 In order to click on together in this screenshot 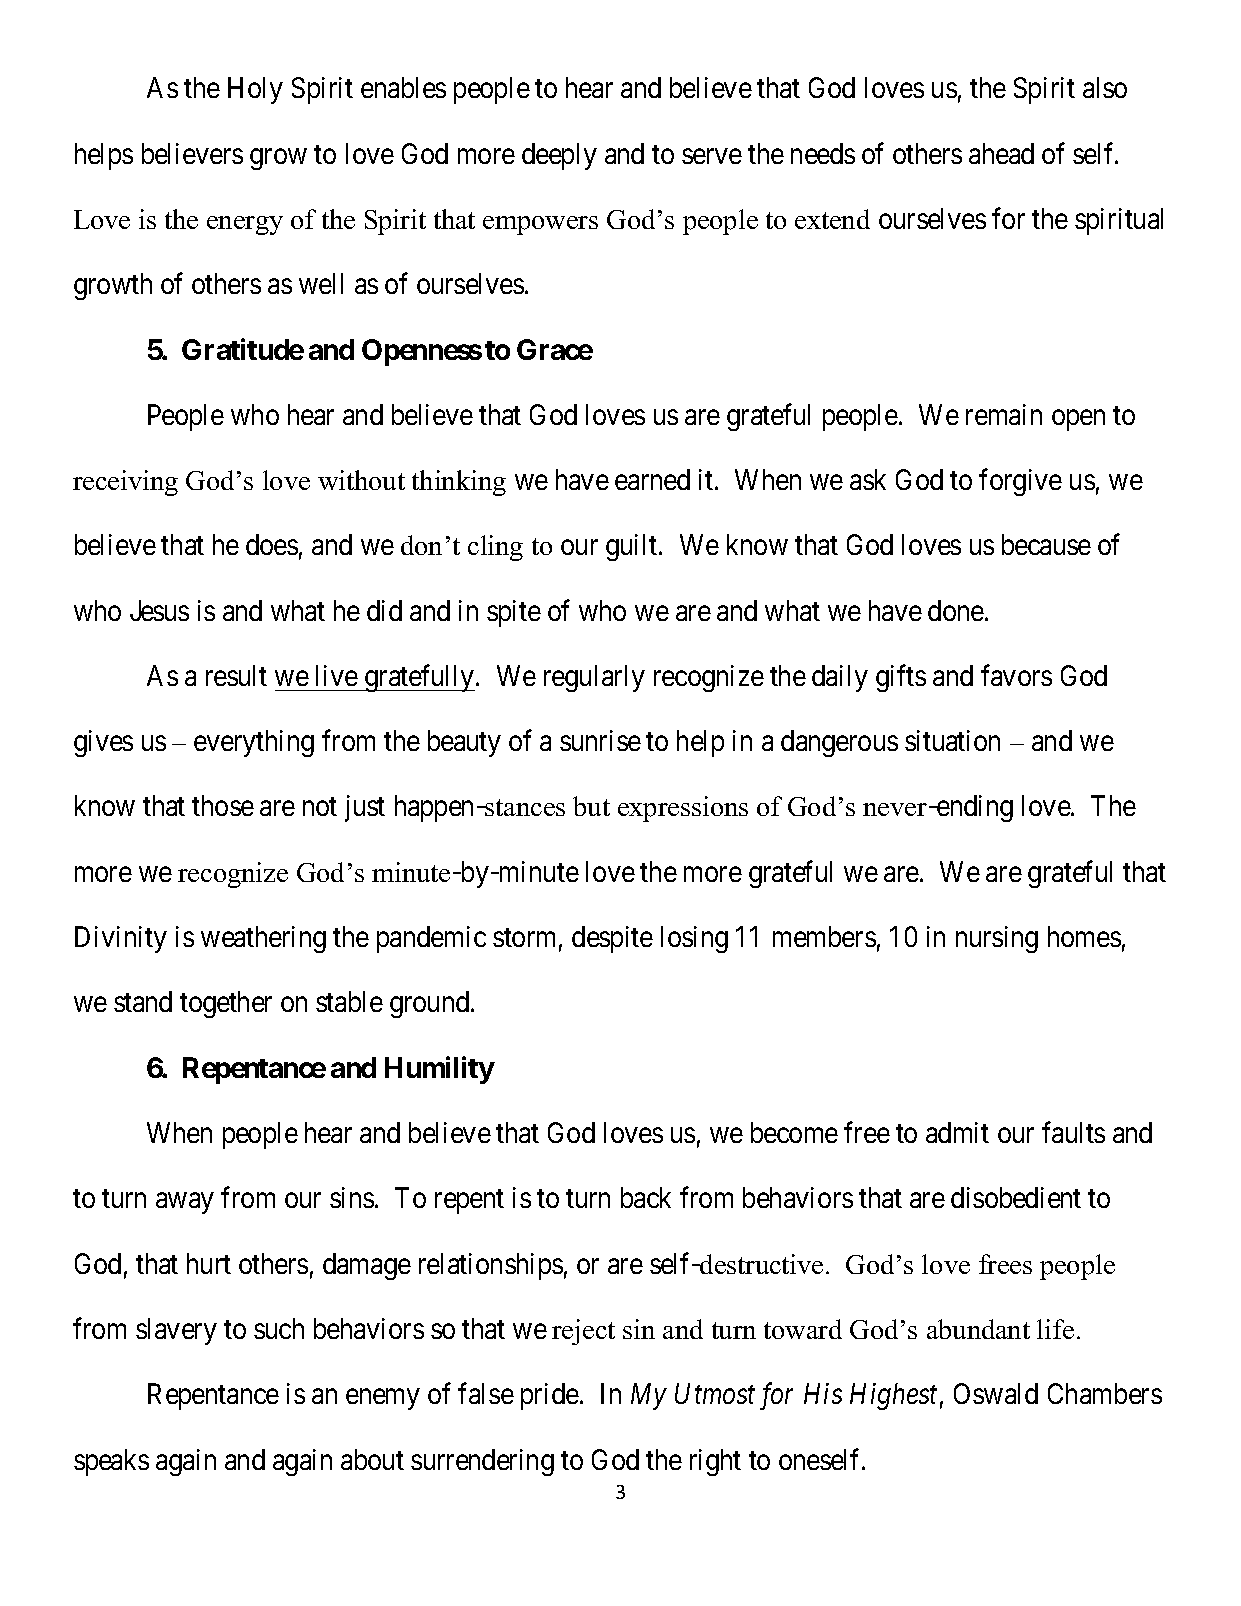, I will do `click(226, 1004)`.
